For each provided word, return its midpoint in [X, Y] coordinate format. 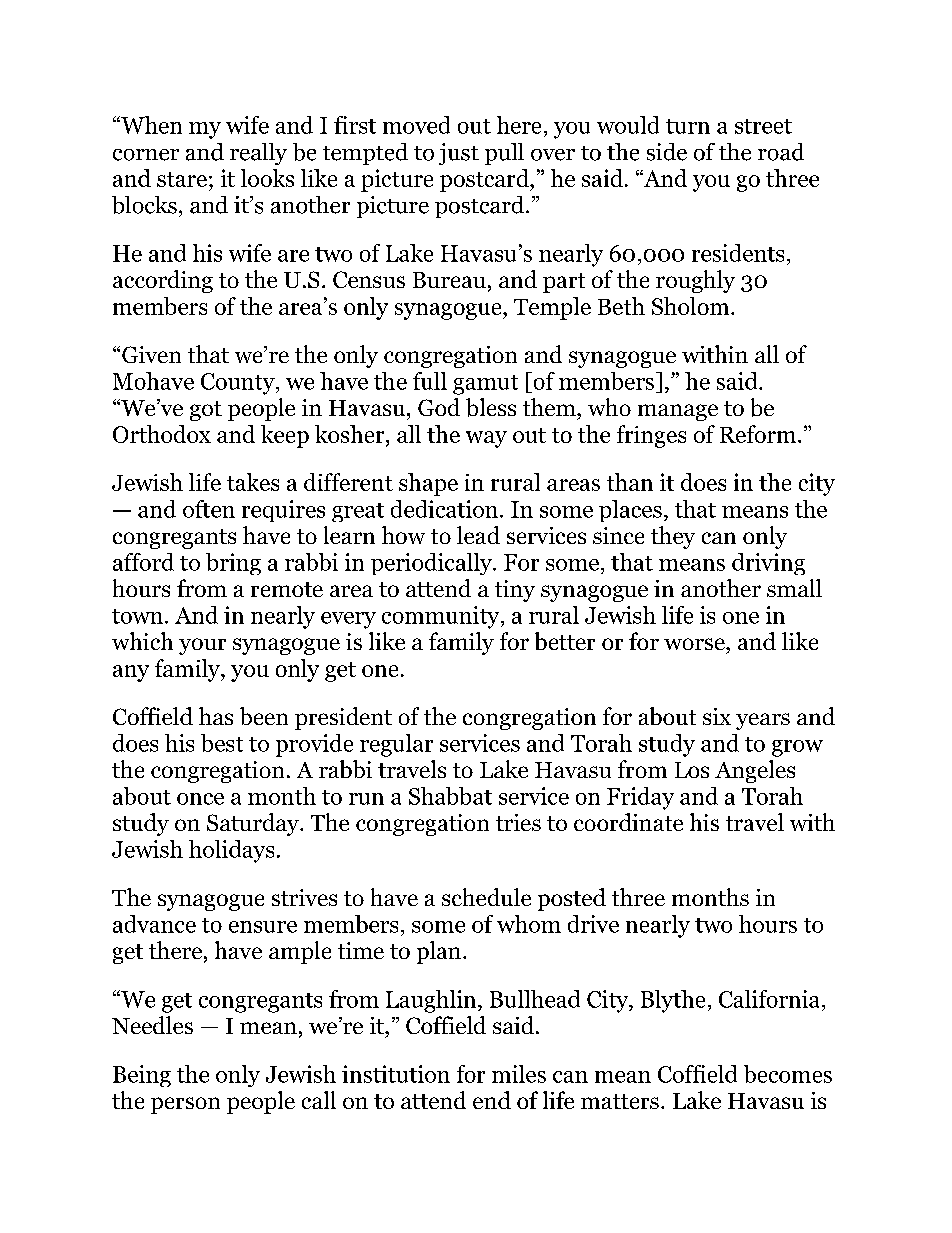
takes [253, 482]
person [185, 1105]
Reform [759, 434]
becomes [788, 1074]
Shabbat [450, 796]
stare [182, 179]
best [222, 743]
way [486, 439]
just [459, 154]
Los [692, 770]
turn [688, 126]
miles [519, 1074]
